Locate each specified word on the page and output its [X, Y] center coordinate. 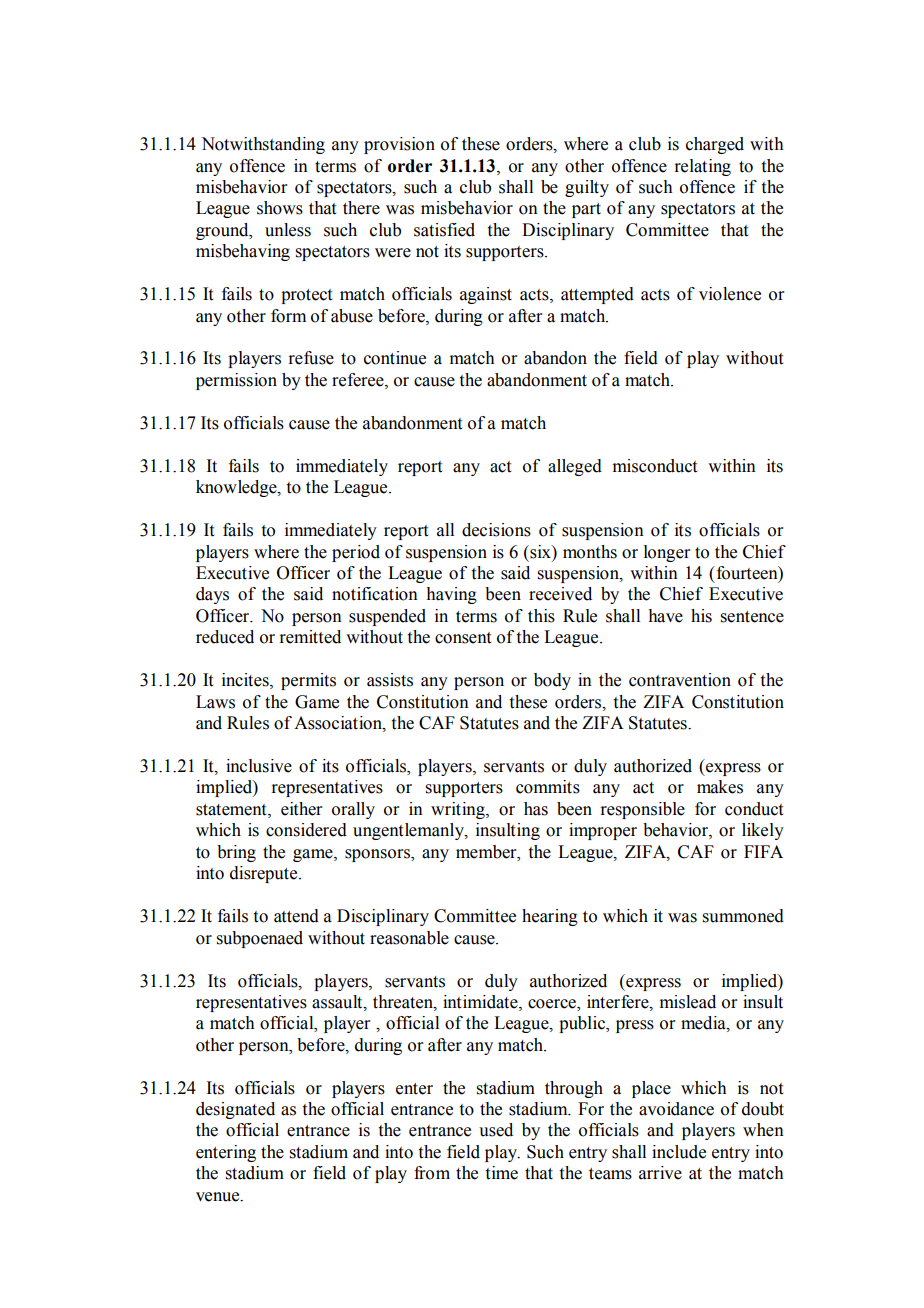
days [212, 595]
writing [459, 810]
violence [730, 294]
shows [280, 208]
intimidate [481, 1002]
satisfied [444, 230]
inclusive [259, 766]
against [486, 295]
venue [219, 1197]
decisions [496, 530]
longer [667, 553]
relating [702, 167]
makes [720, 787]
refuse [311, 358]
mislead [688, 1002]
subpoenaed [260, 939]
